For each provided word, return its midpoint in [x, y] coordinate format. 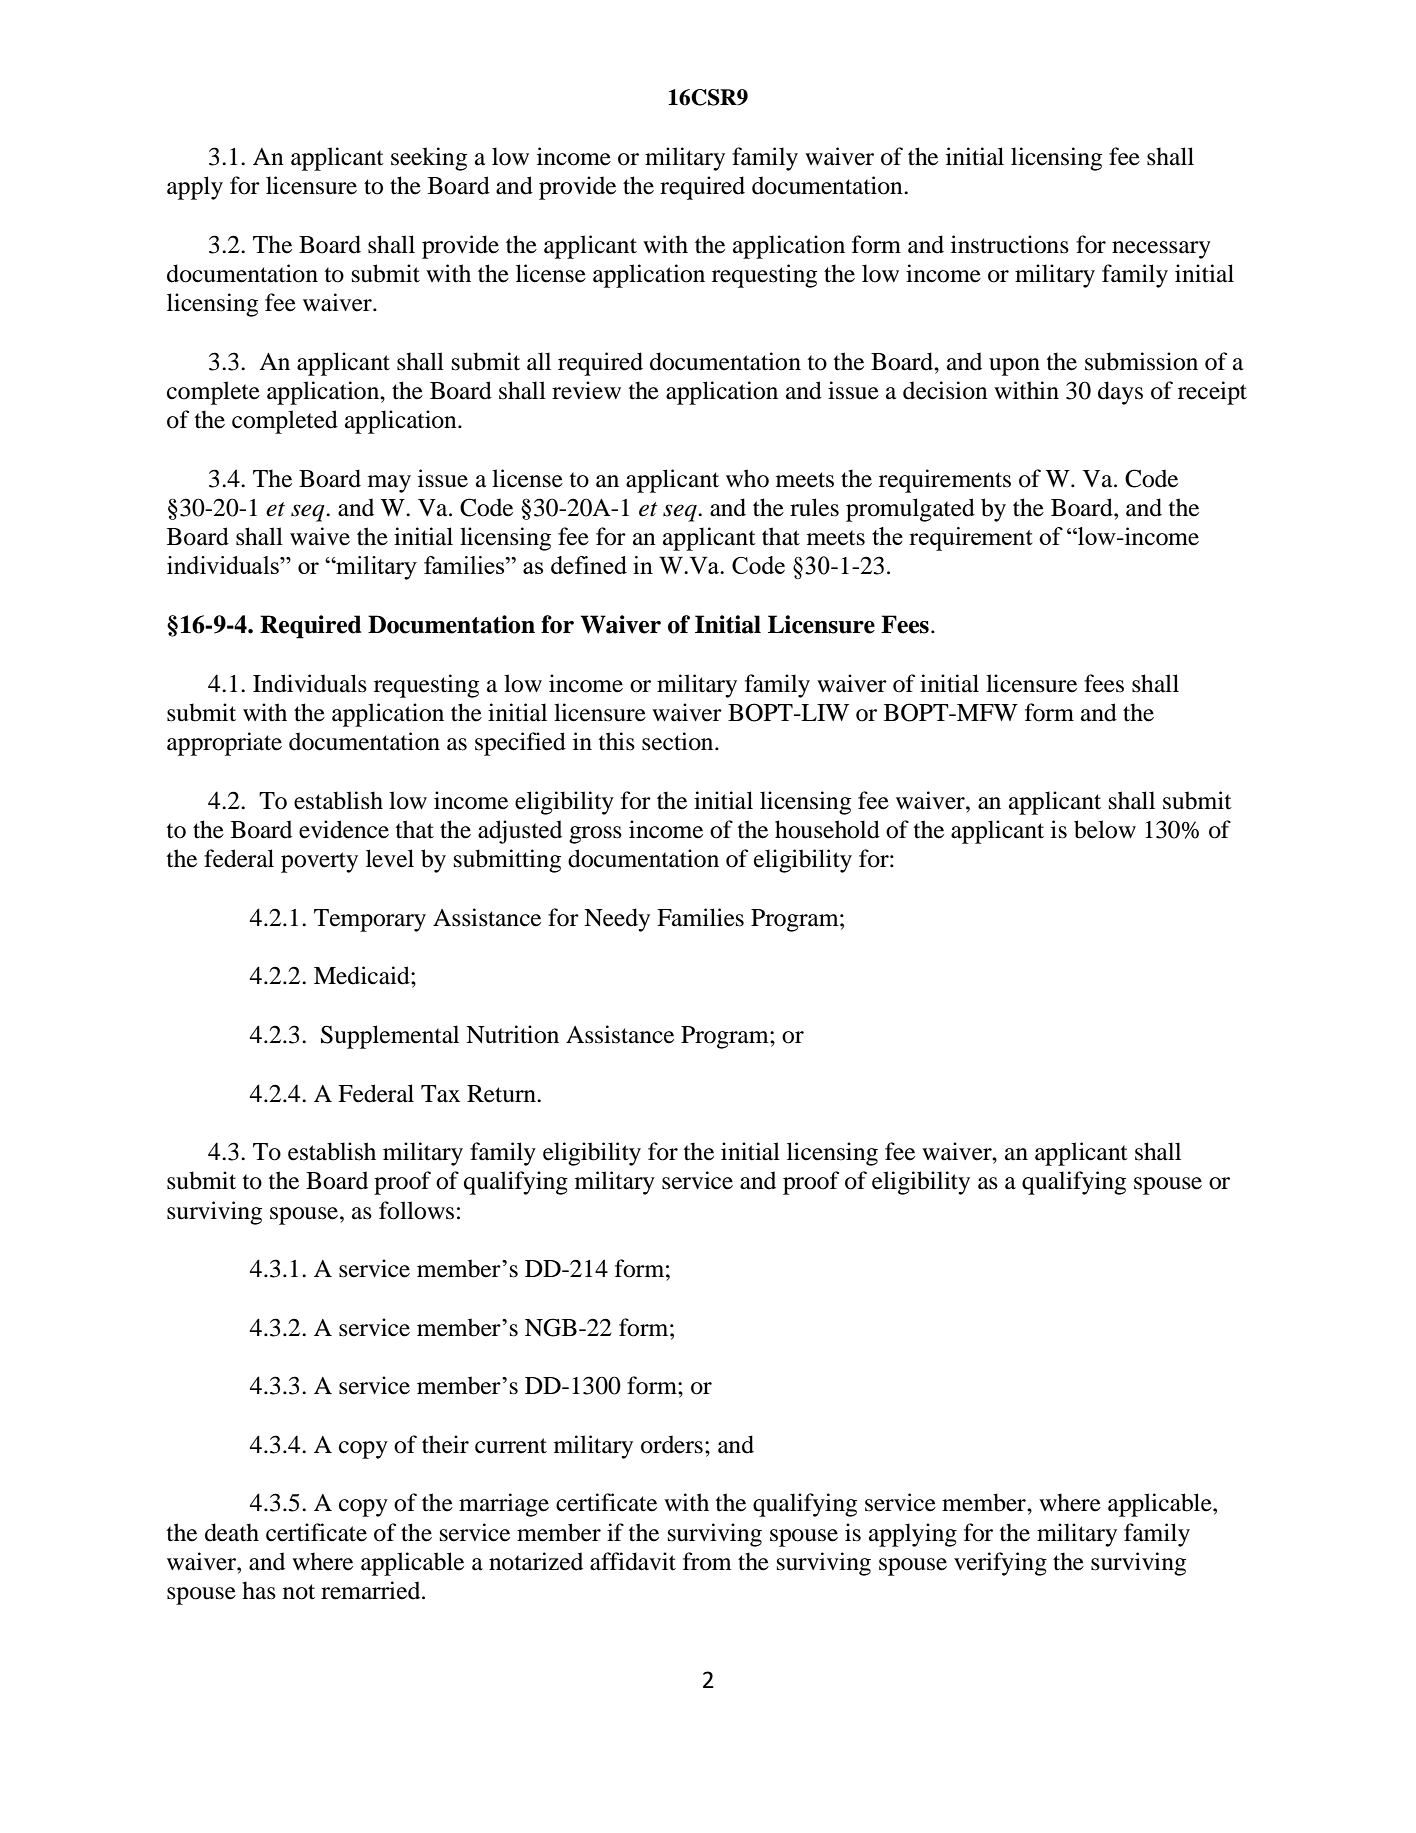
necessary [1161, 250]
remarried [372, 1590]
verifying [1000, 1564]
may [389, 484]
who [747, 478]
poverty [319, 862]
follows [416, 1210]
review [586, 390]
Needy [617, 920]
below [1105, 829]
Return [502, 1094]
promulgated [910, 510]
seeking [429, 159]
